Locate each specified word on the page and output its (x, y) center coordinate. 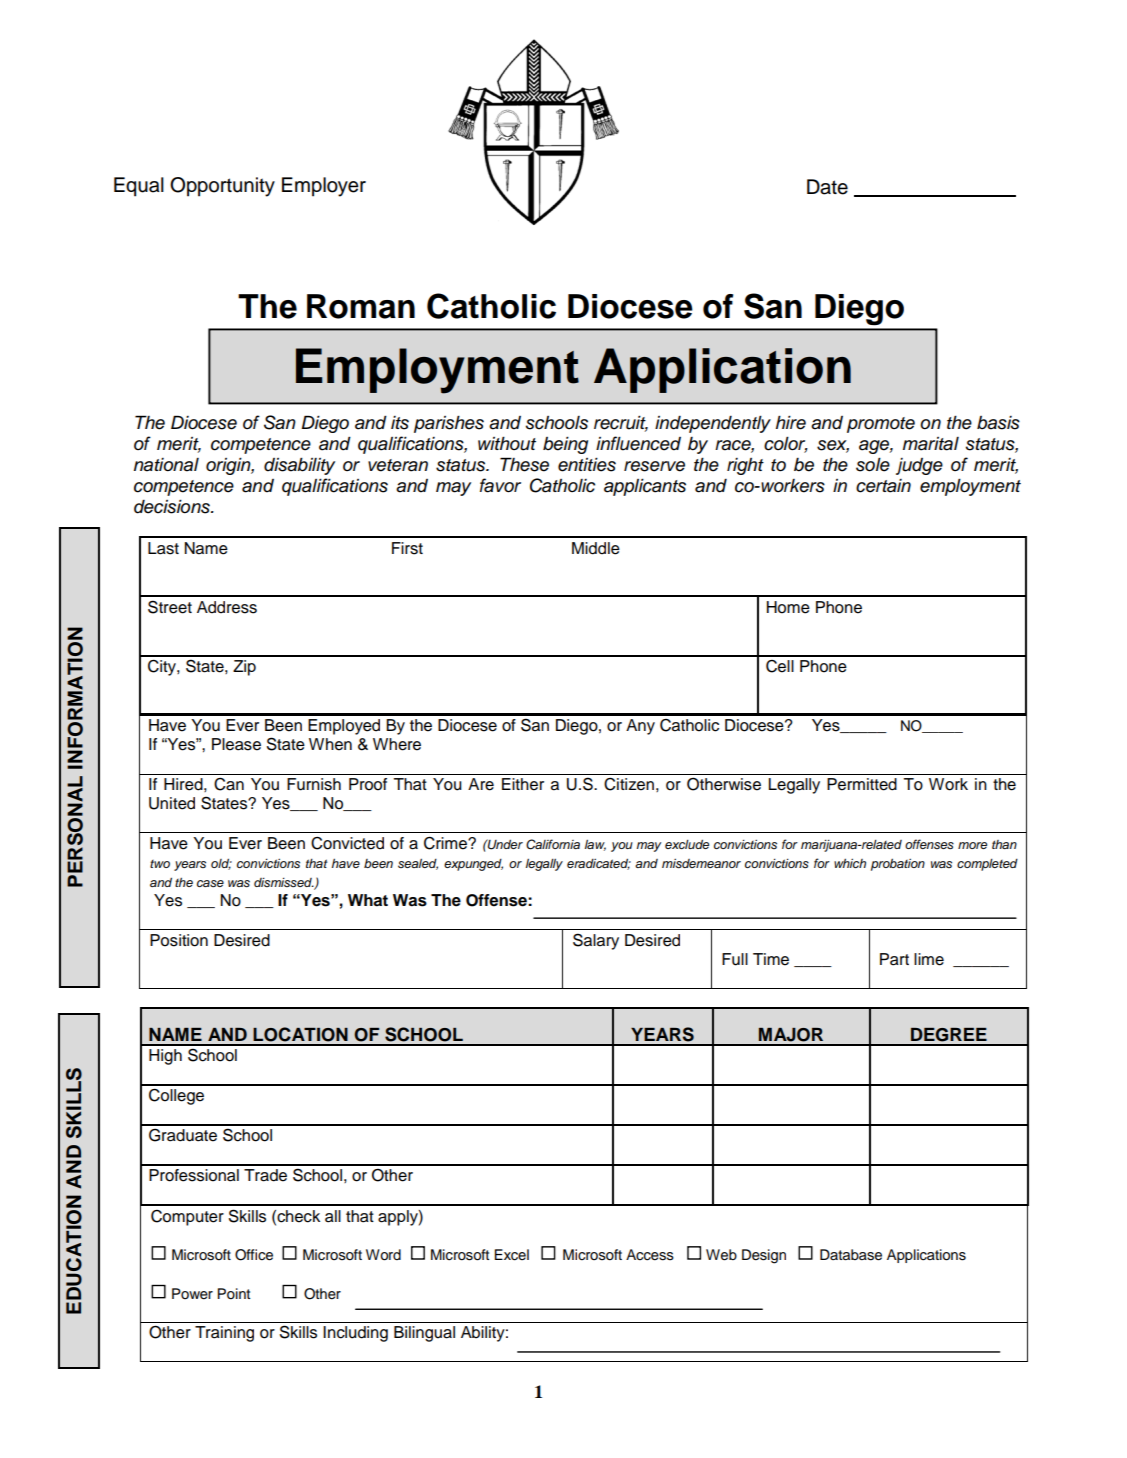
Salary (596, 941)
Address (227, 607)
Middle (596, 548)
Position (179, 940)
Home (788, 607)
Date (827, 187)
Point (234, 1294)
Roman (361, 306)
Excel (512, 1255)
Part (894, 959)
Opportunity (222, 187)
